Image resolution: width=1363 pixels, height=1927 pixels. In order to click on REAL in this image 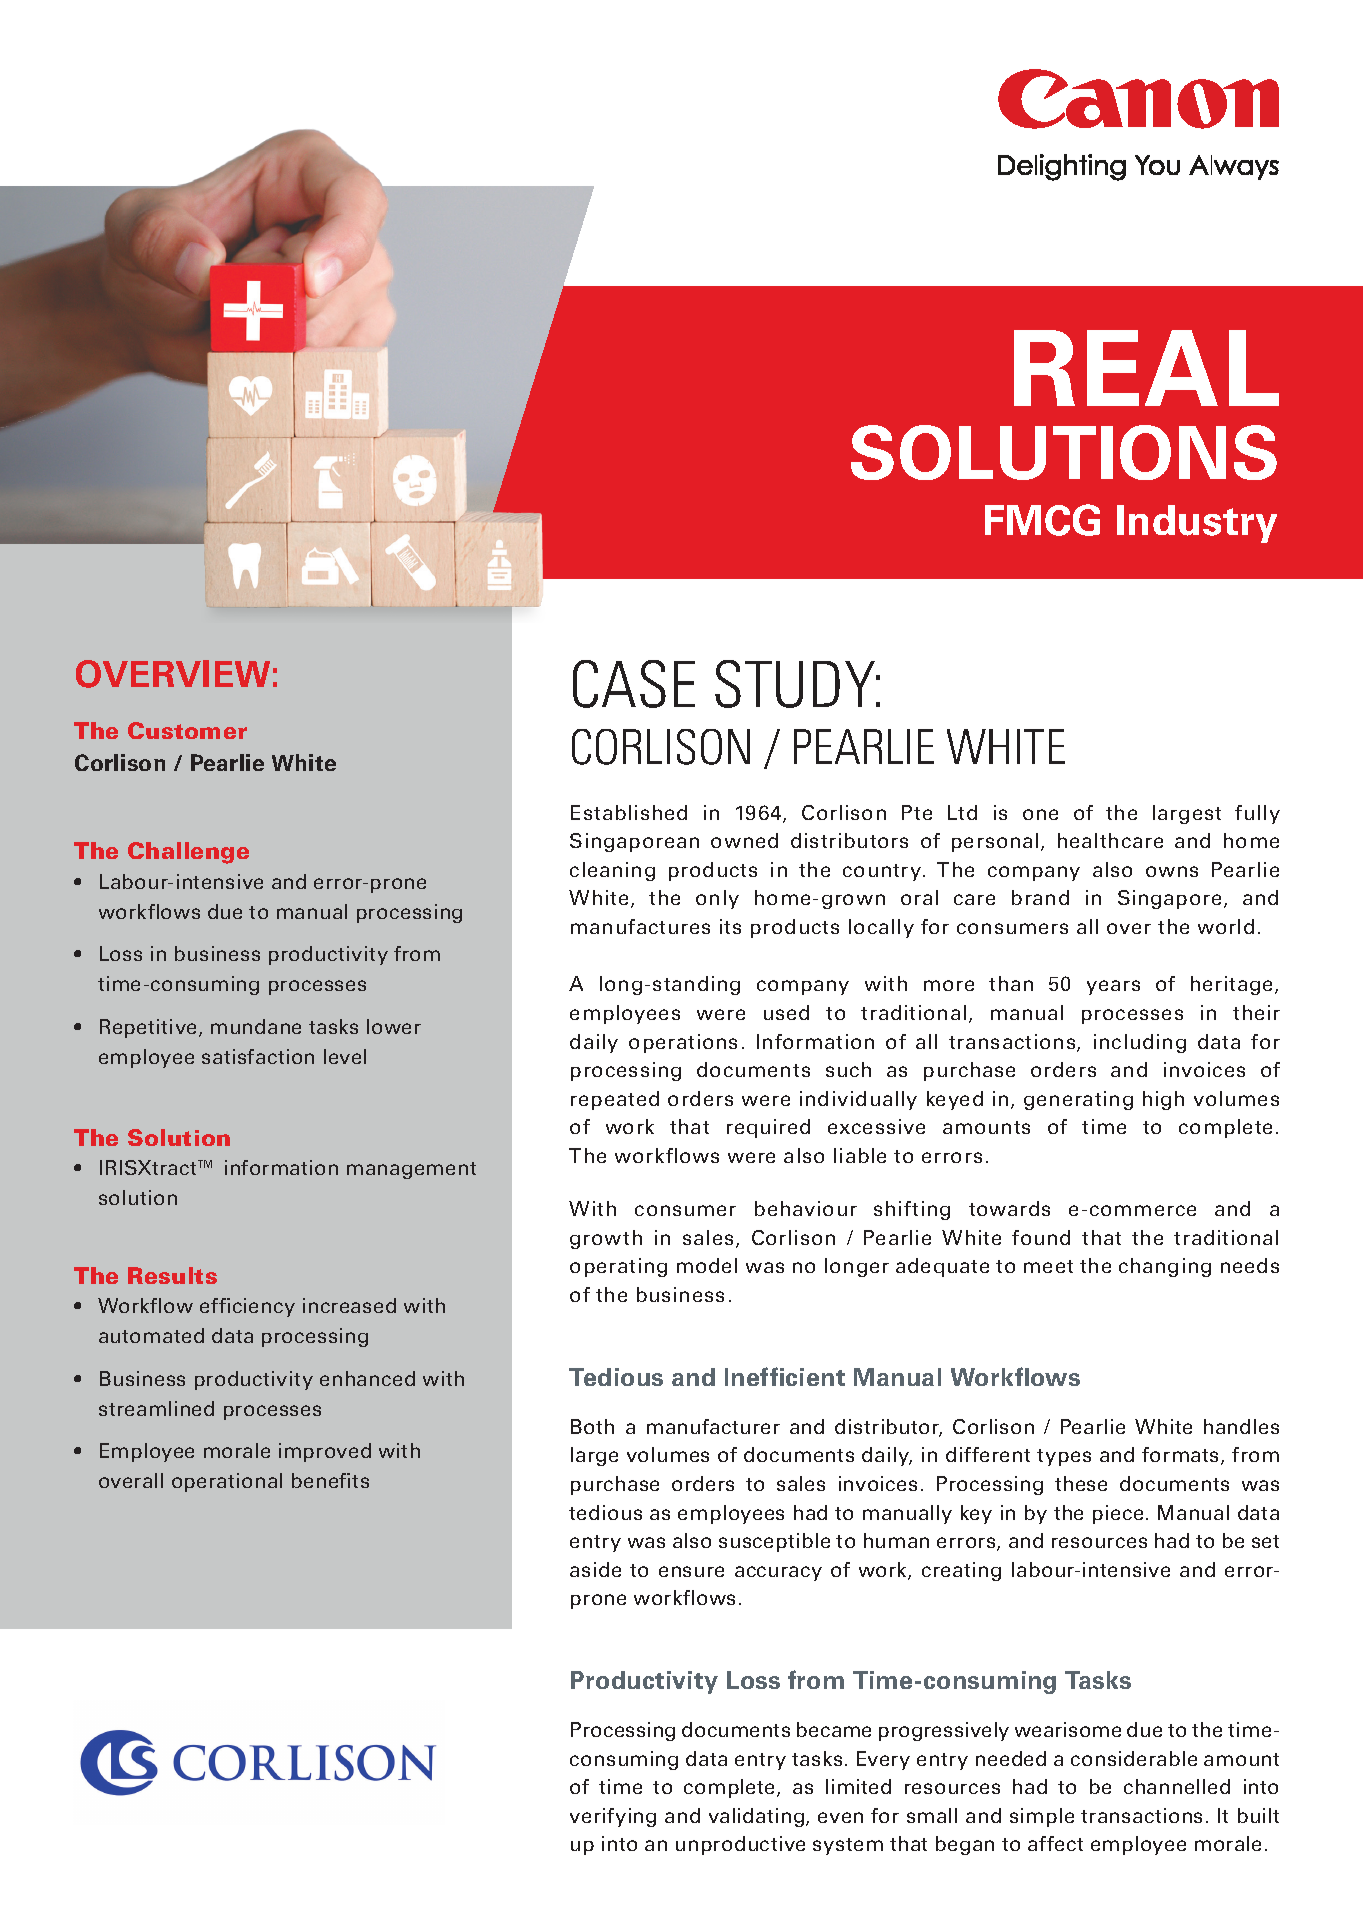, I will do `click(1146, 368)`.
